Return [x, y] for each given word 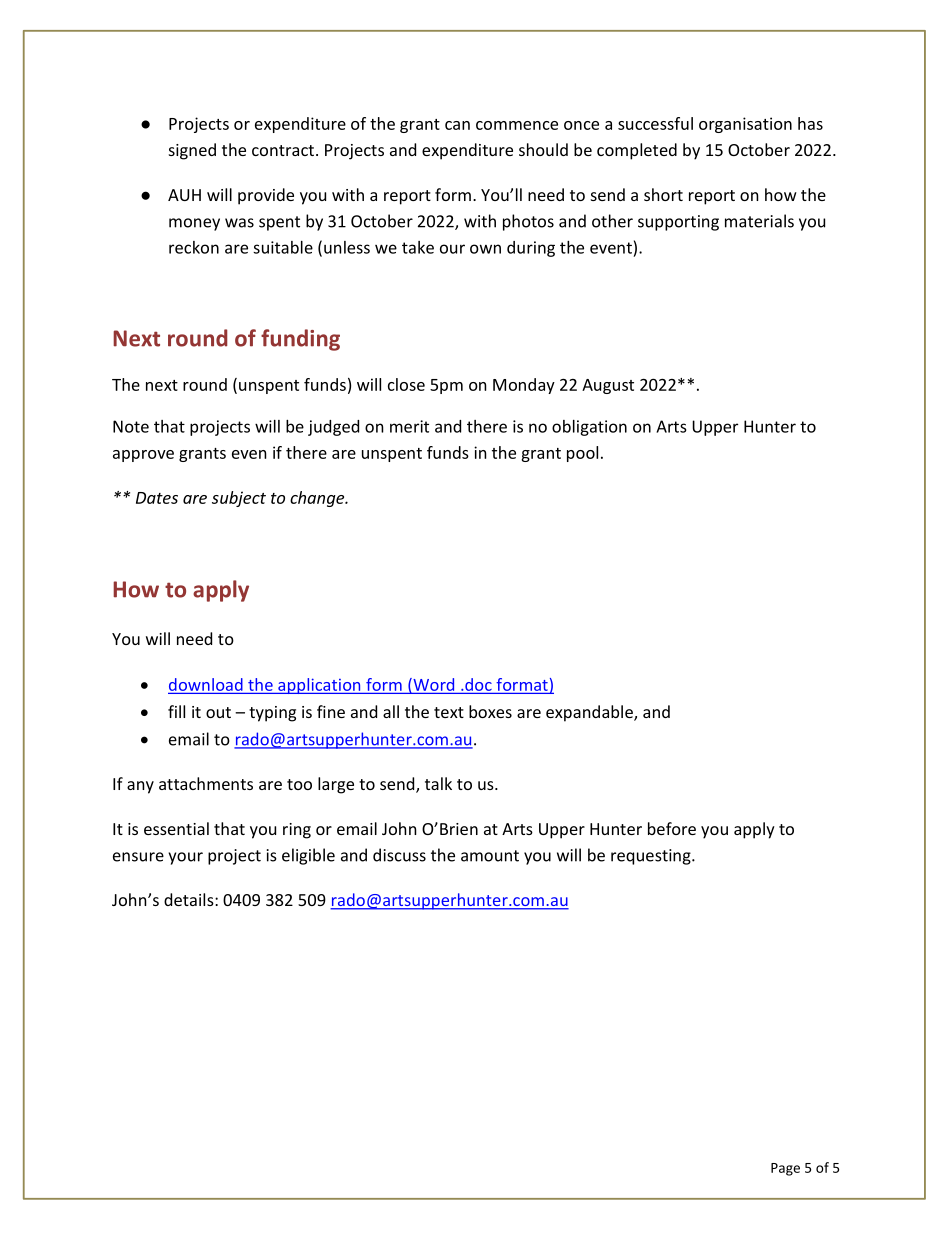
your [185, 858]
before [672, 828]
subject [239, 499]
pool [582, 454]
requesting [652, 857]
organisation [745, 125]
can [457, 125]
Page [785, 1169]
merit [409, 426]
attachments [206, 783]
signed [192, 151]
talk [438, 783]
